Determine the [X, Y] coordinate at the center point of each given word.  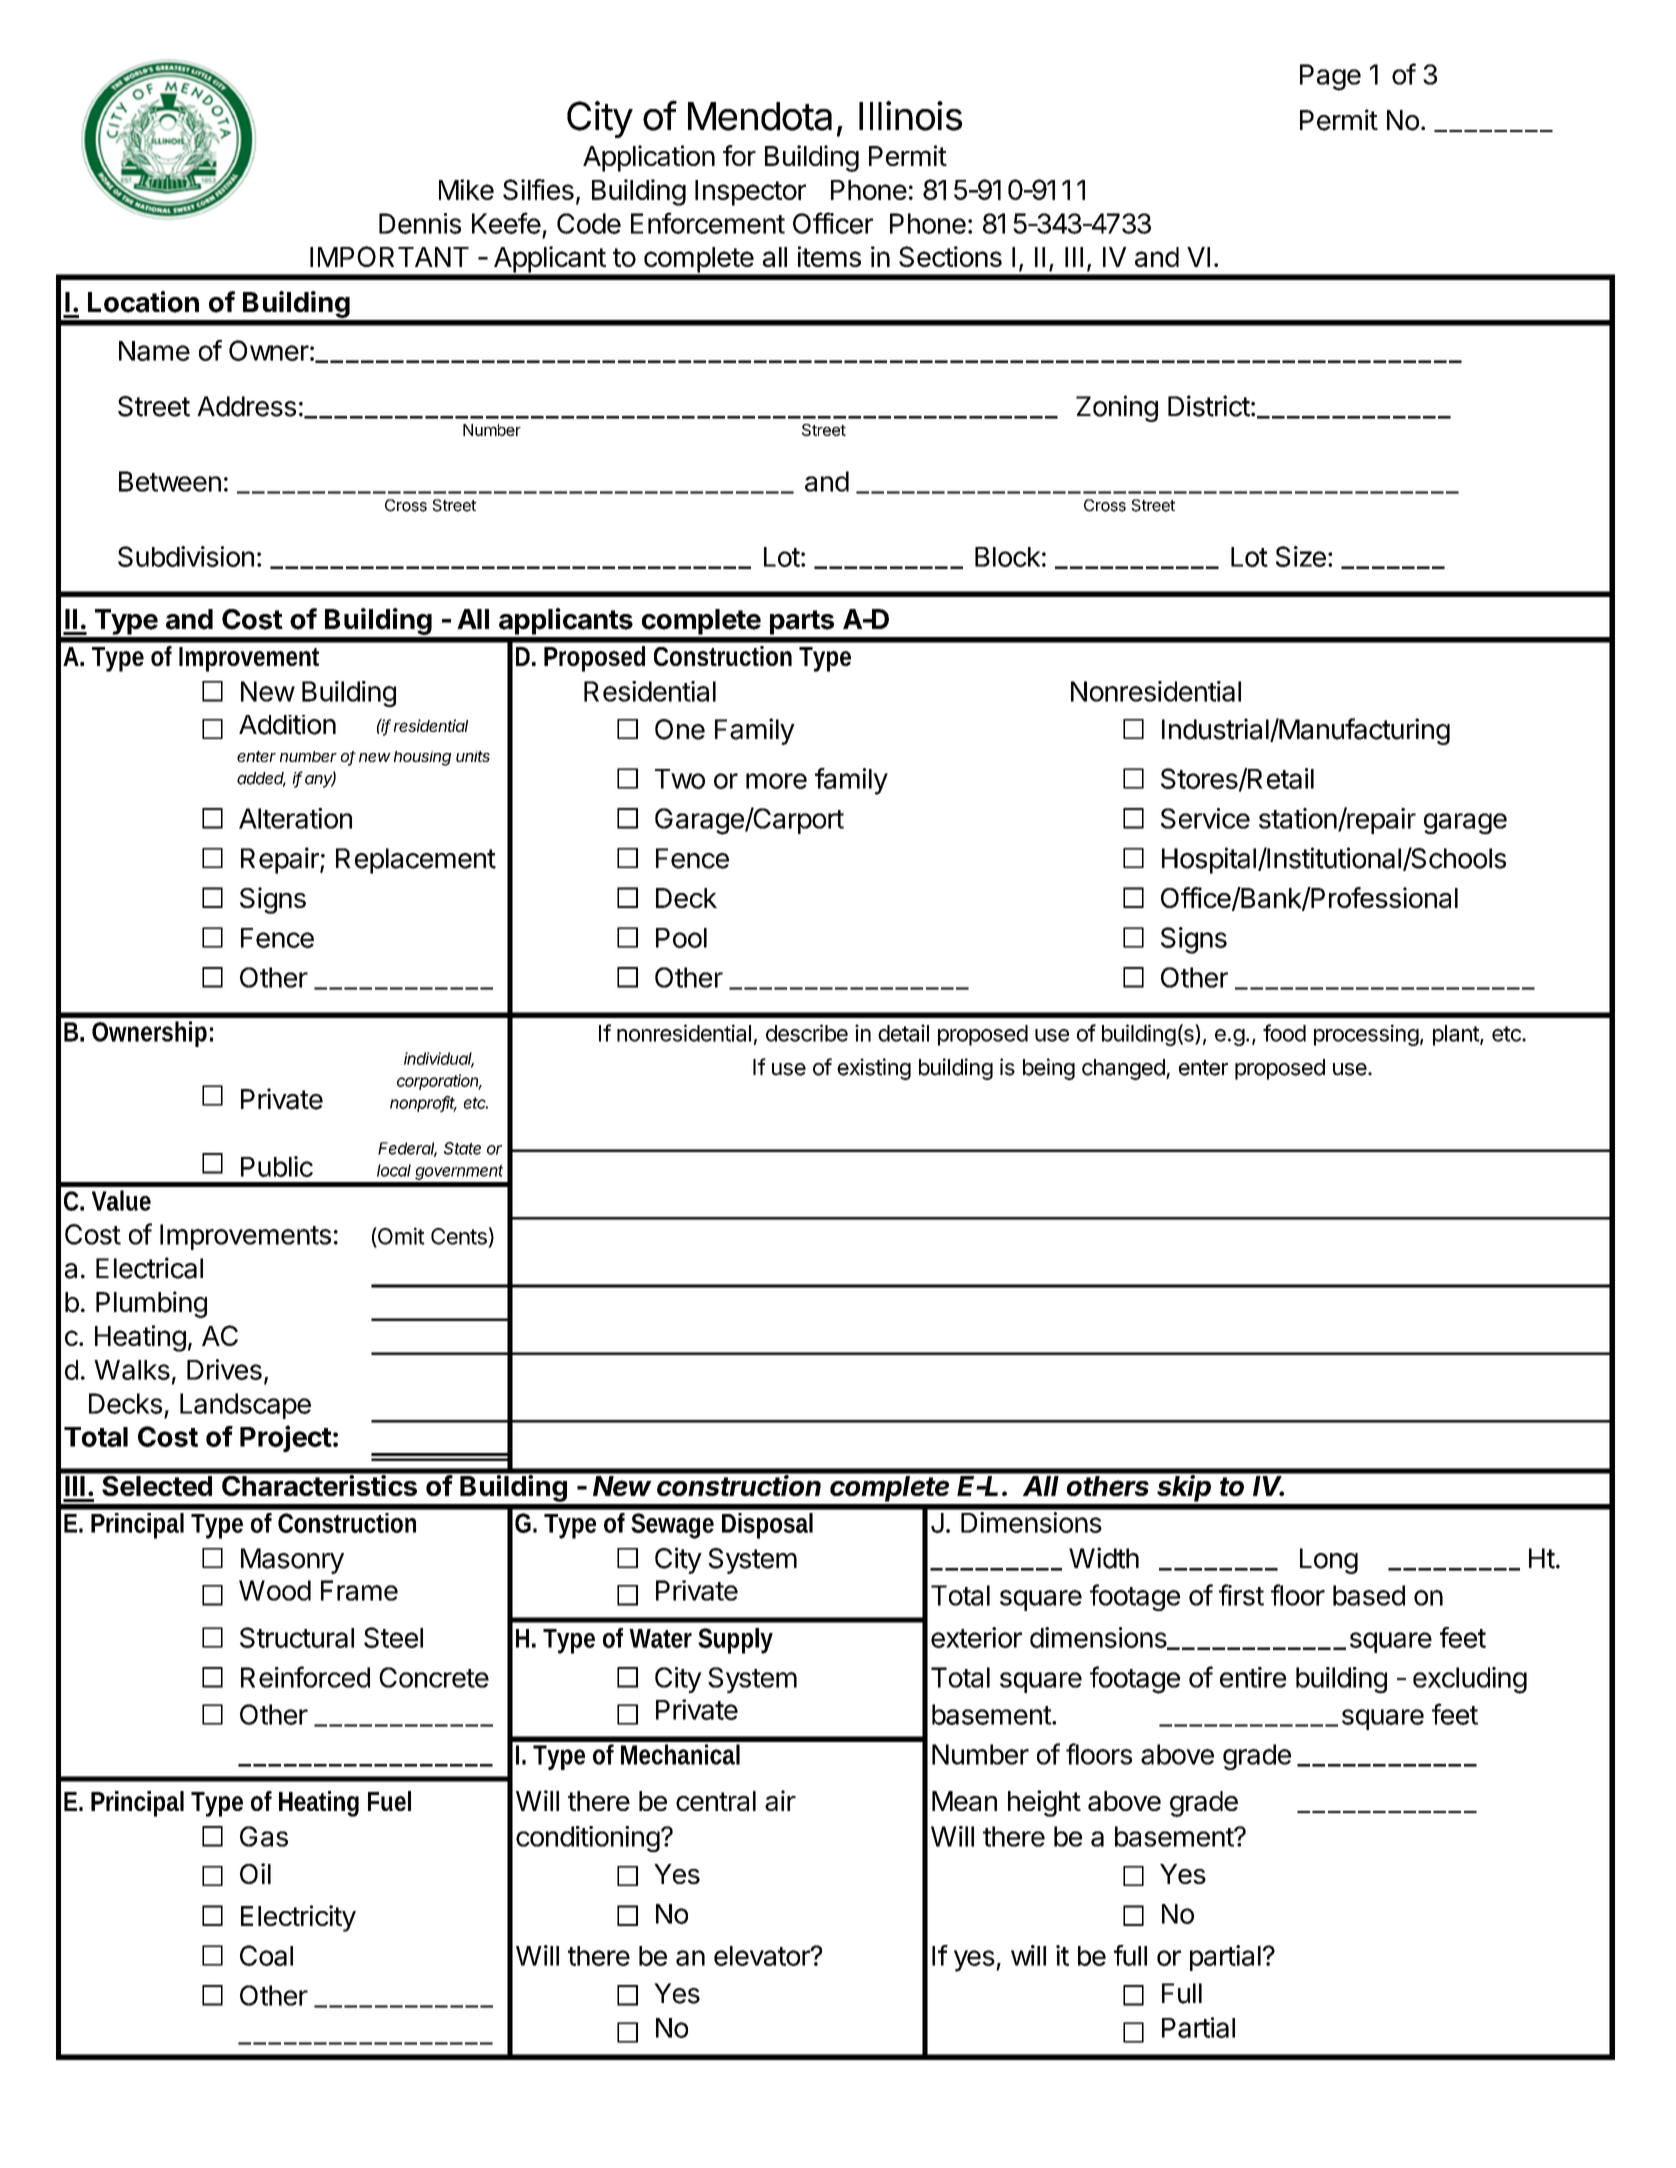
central [716, 1801]
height [1044, 1803]
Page [1330, 77]
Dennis [420, 223]
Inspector [750, 193]
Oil [255, 1873]
